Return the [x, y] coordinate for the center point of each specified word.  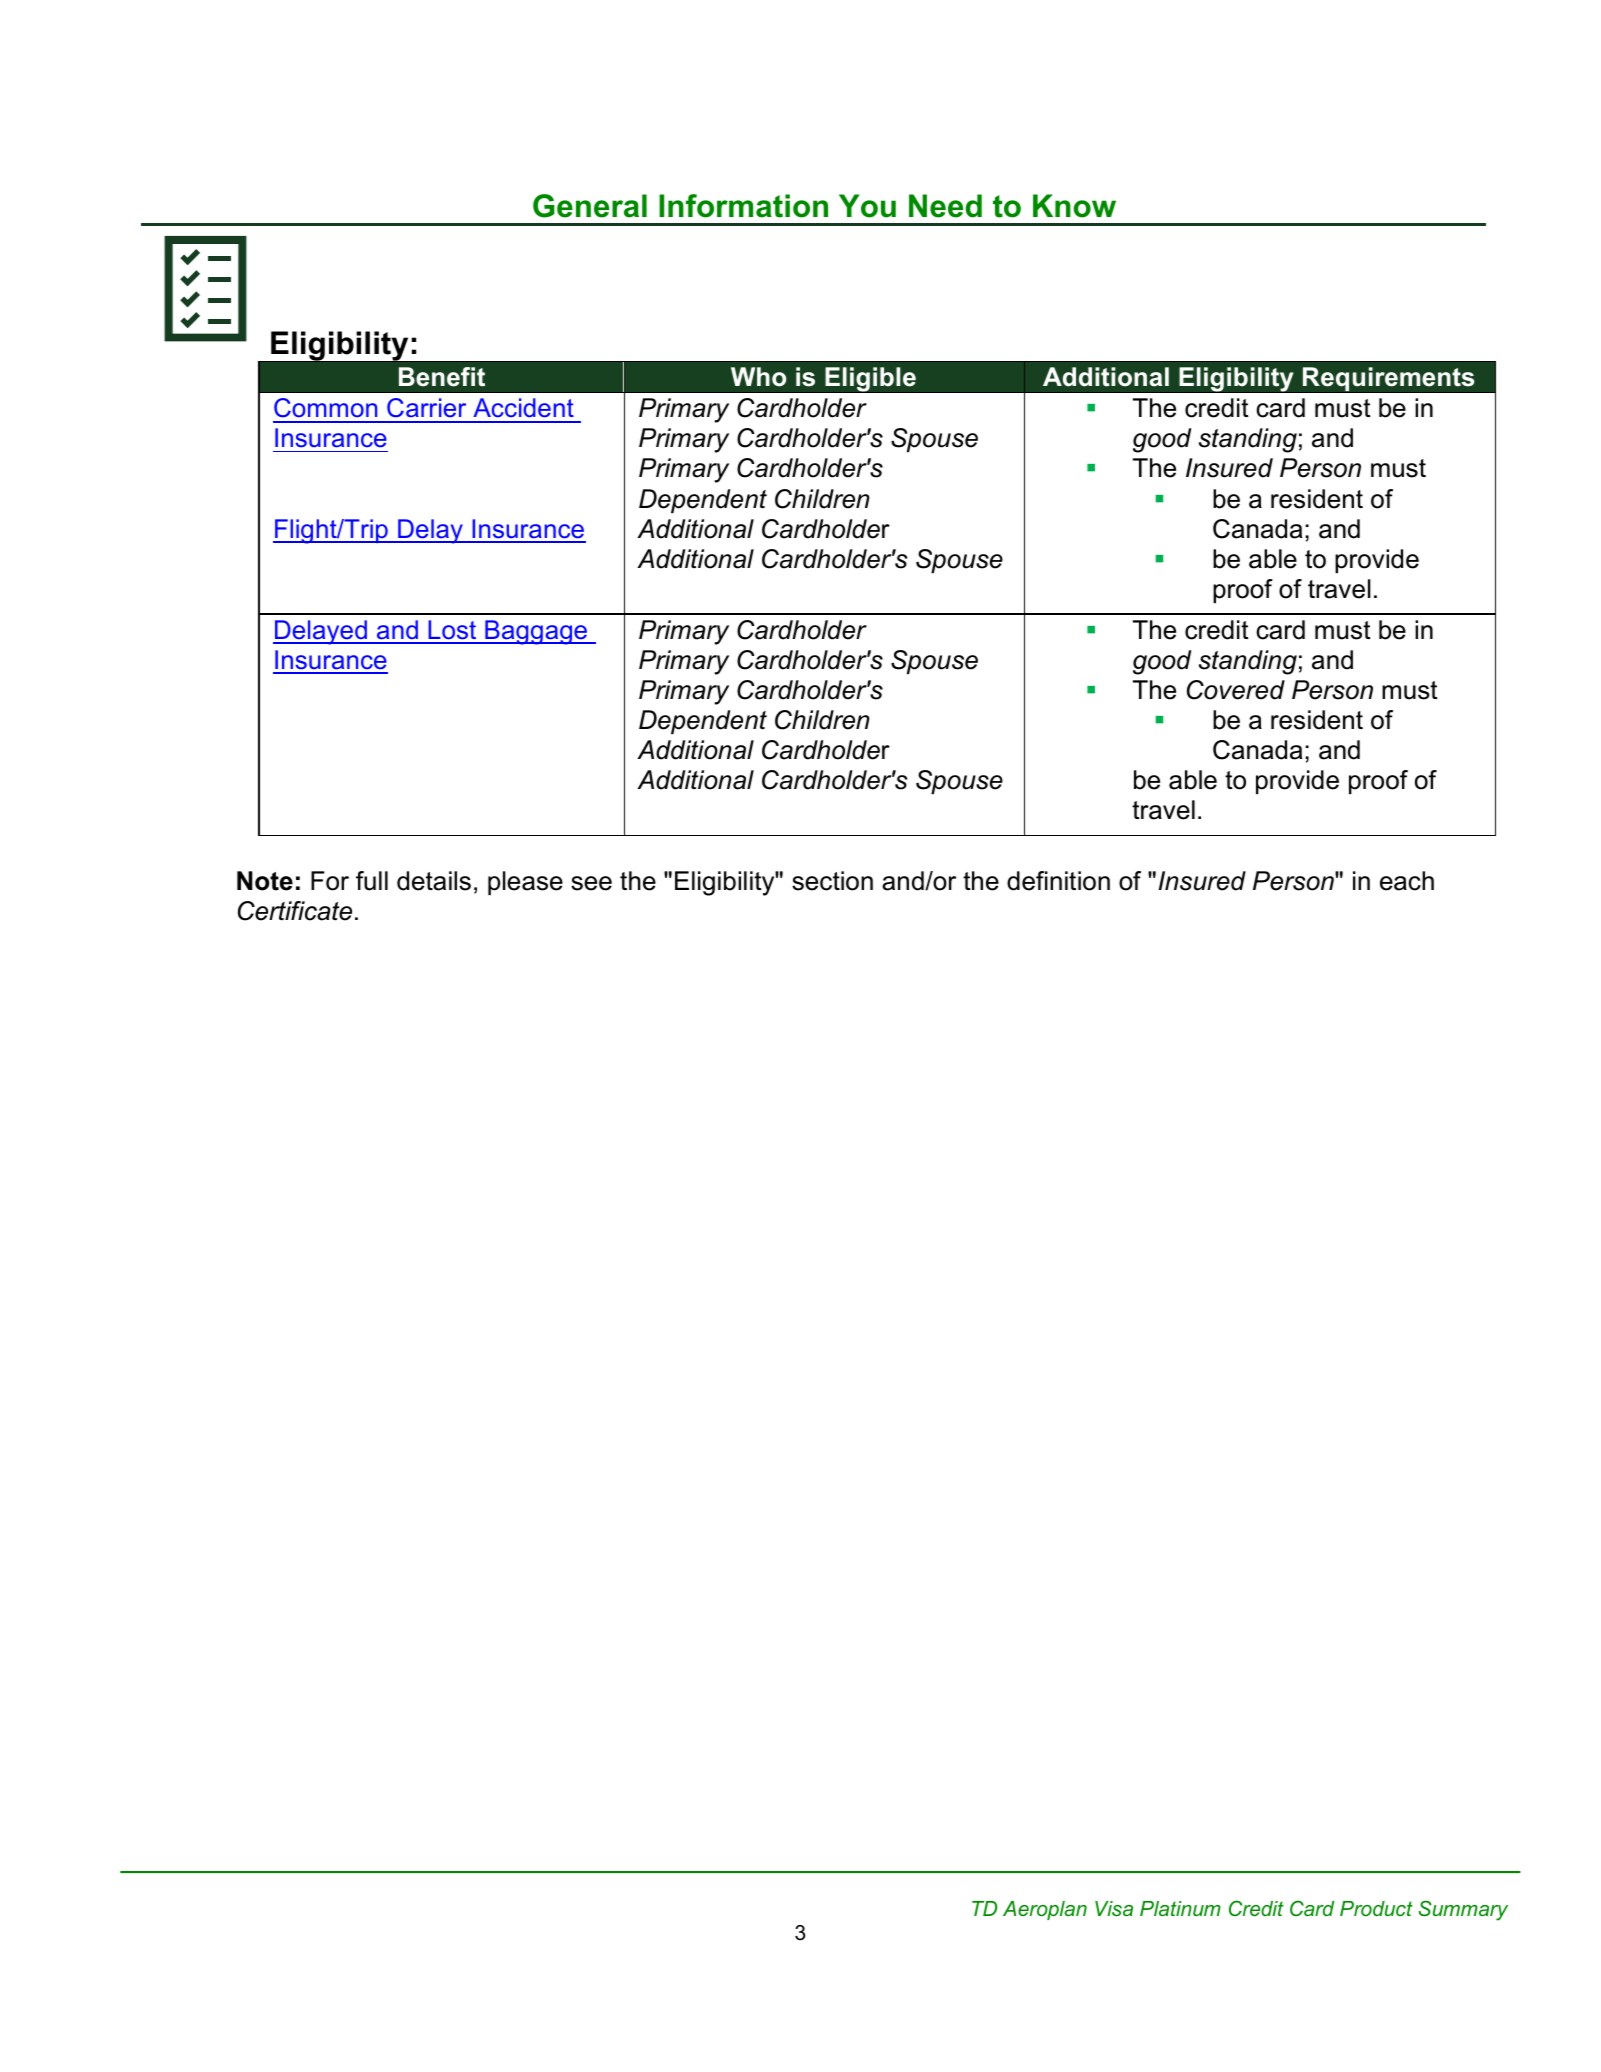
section [832, 881]
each [1407, 881]
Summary [1463, 1910]
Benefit [442, 377]
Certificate [295, 911]
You [867, 206]
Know [1074, 206]
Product [1376, 1908]
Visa [1114, 1908]
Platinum [1180, 1908]
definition [1058, 881]
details [434, 881]
